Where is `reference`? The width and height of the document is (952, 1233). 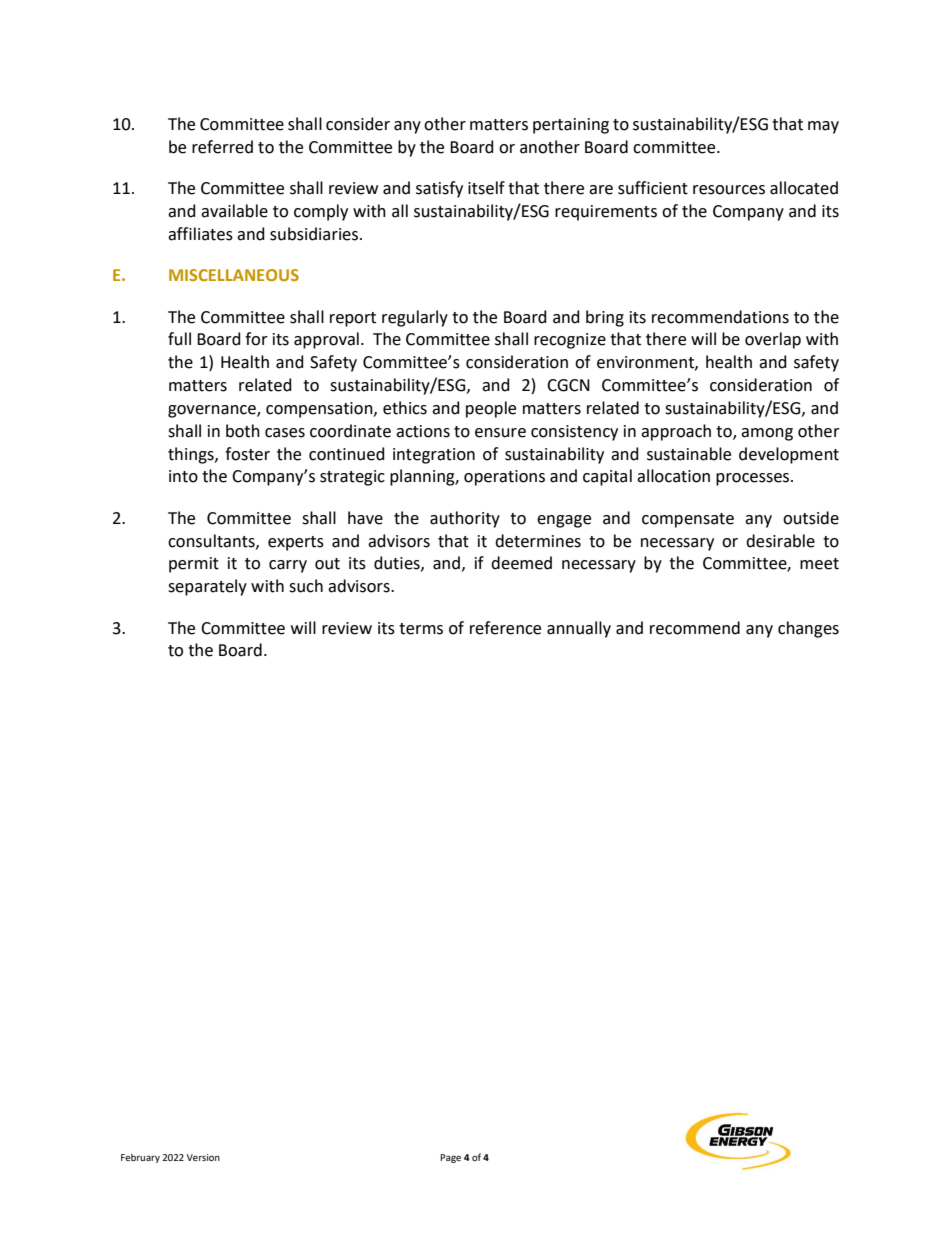
reference is located at coordinates (505, 628).
